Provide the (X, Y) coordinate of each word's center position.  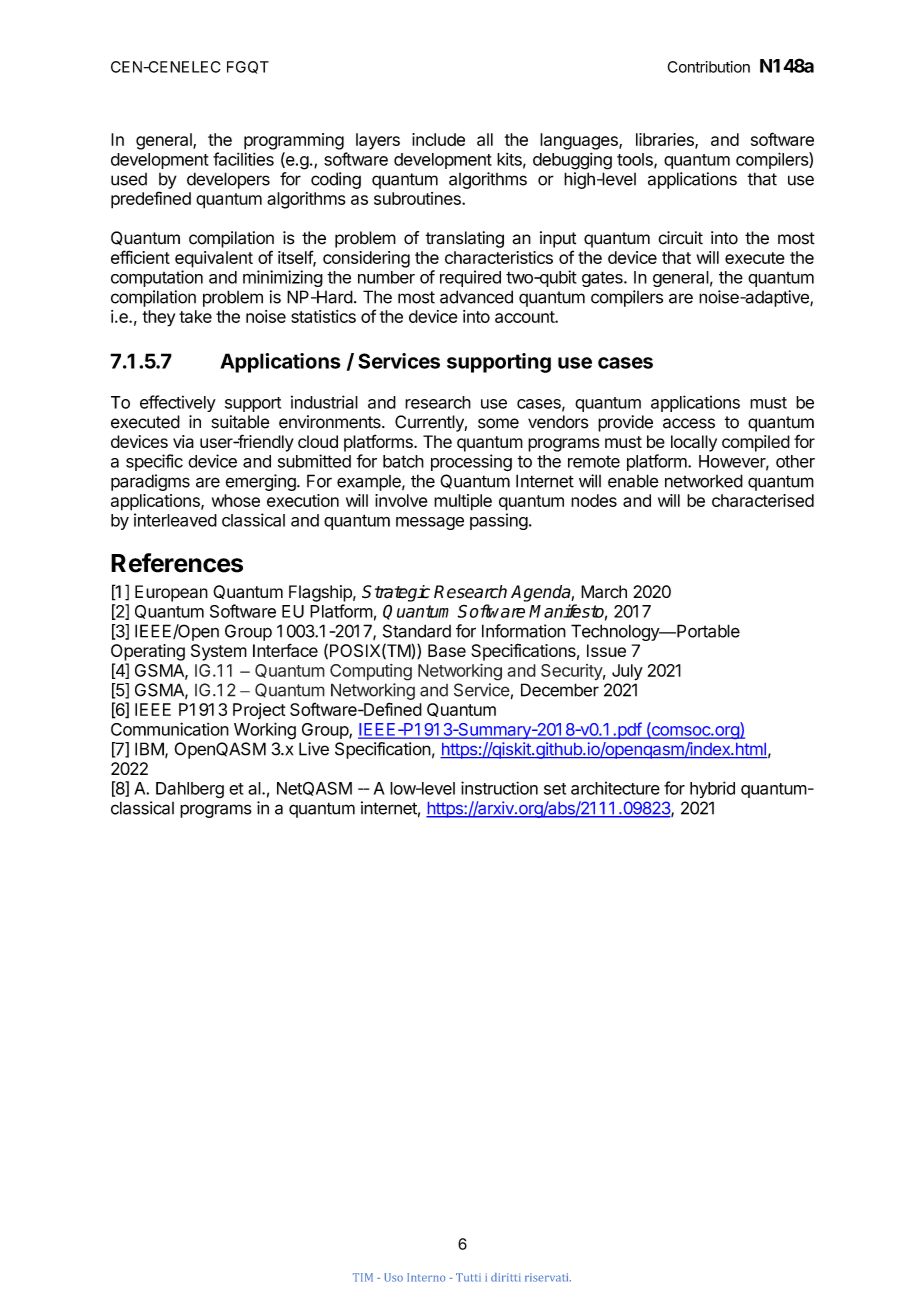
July (627, 672)
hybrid (712, 789)
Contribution (709, 67)
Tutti (468, 1277)
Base (447, 650)
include (438, 139)
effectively (178, 403)
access (689, 423)
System (219, 652)
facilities (243, 159)
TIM (363, 1277)
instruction (499, 788)
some (498, 423)
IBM (149, 749)
